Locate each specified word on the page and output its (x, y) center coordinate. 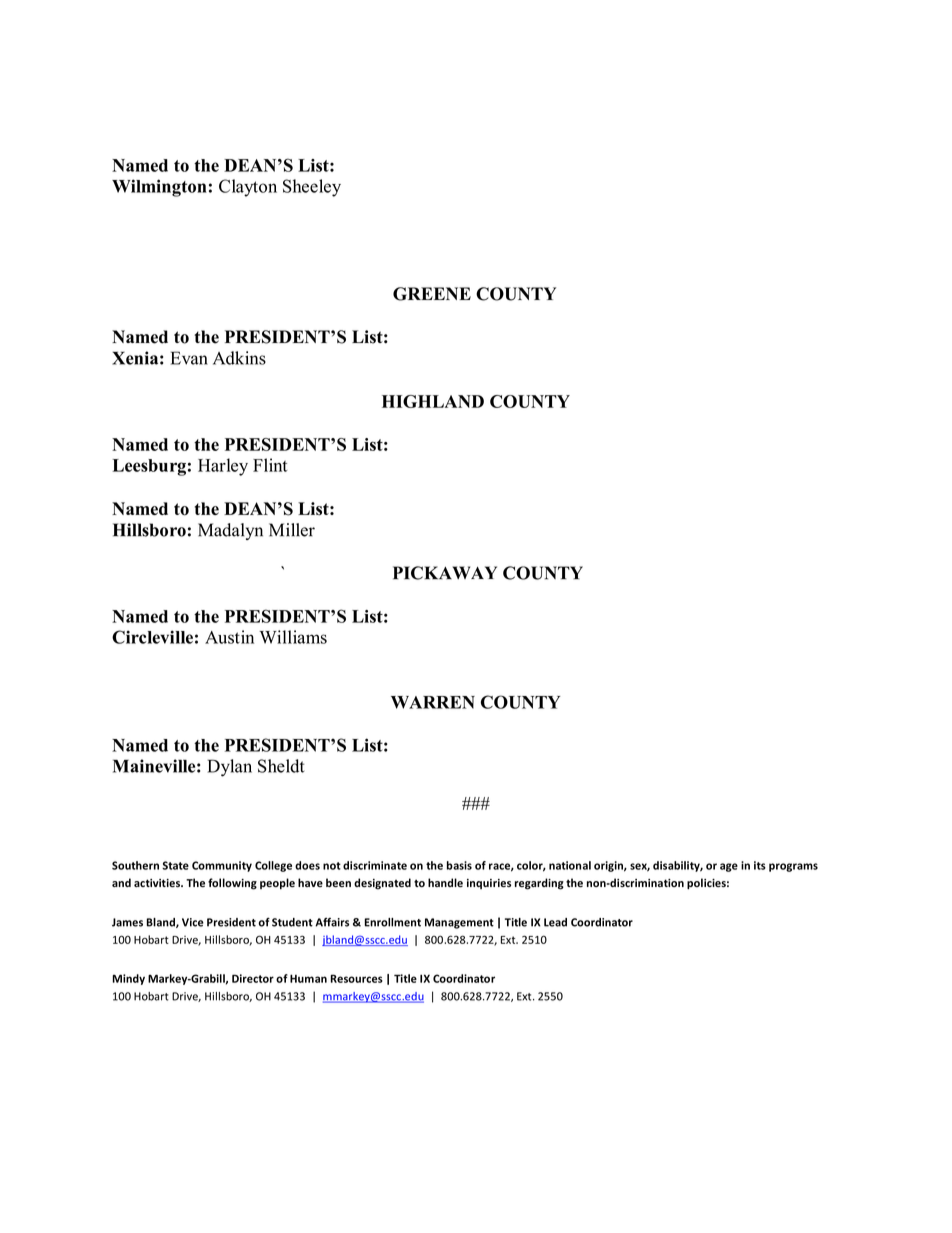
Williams (293, 637)
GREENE (432, 294)
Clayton (248, 188)
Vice (193, 922)
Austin (229, 637)
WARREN (433, 702)
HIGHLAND (433, 401)
